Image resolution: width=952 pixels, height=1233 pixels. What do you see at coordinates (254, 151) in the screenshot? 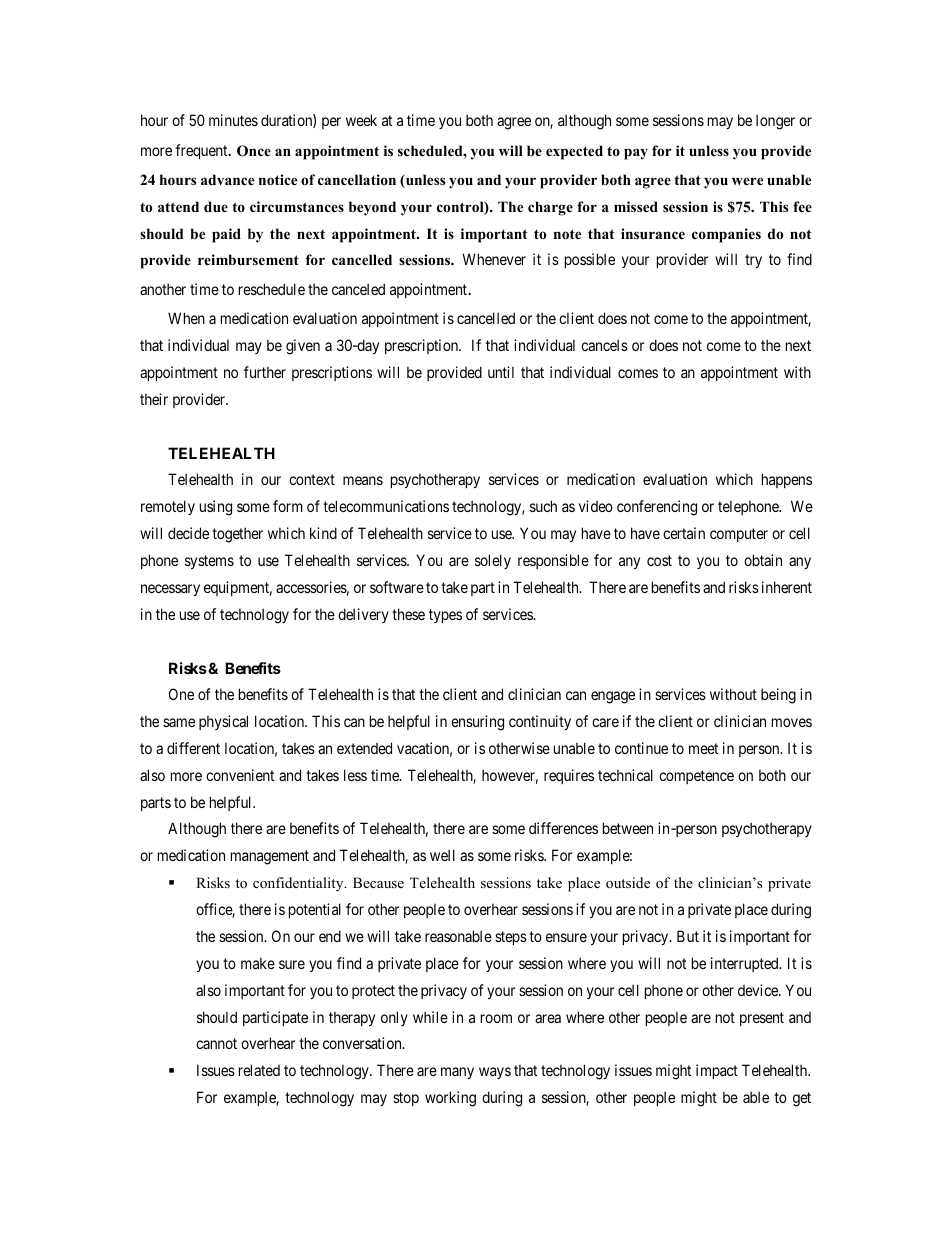
I see `Once` at bounding box center [254, 151].
